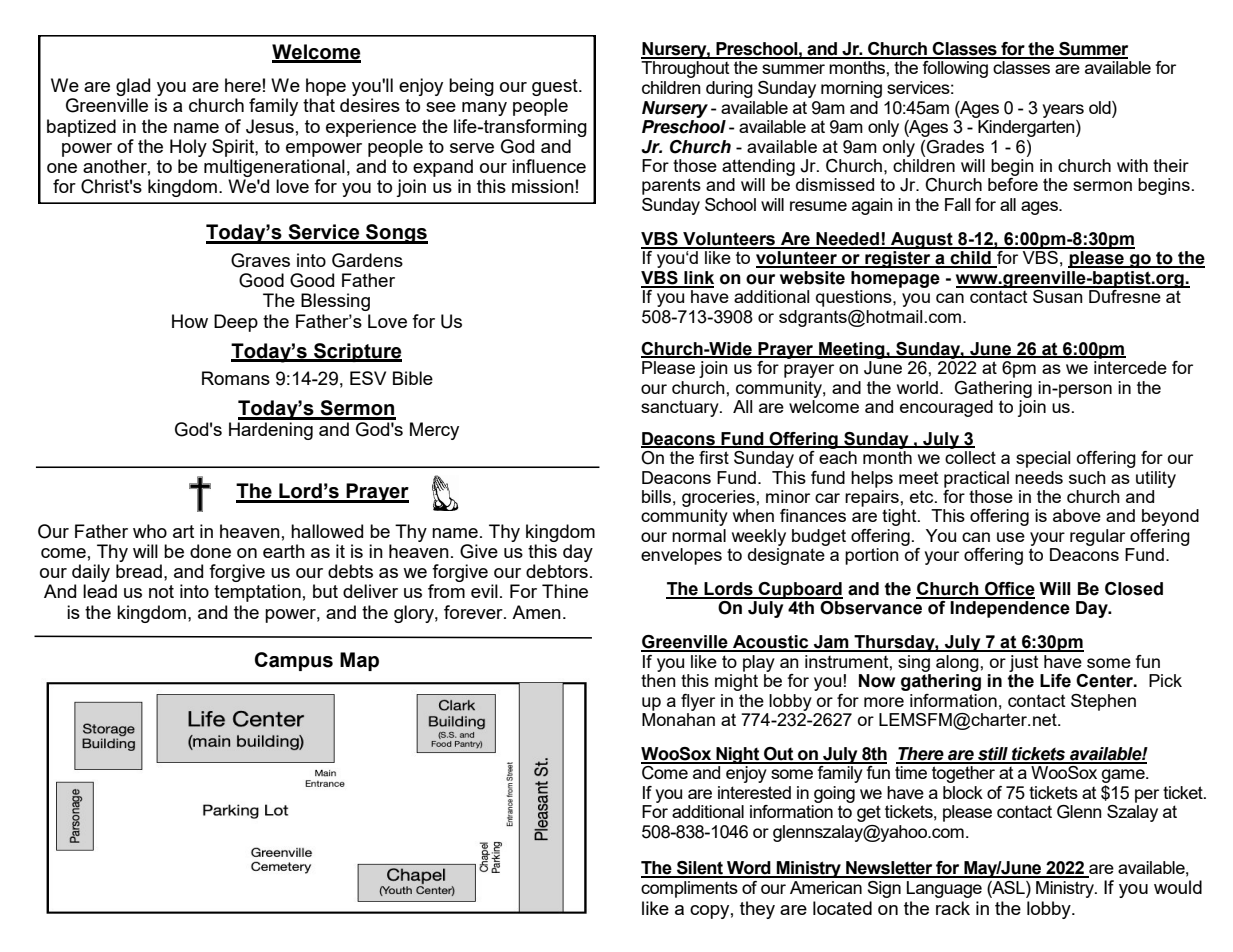 The height and width of the screenshot is (952, 1233). I want to click on above, so click(1077, 515).
